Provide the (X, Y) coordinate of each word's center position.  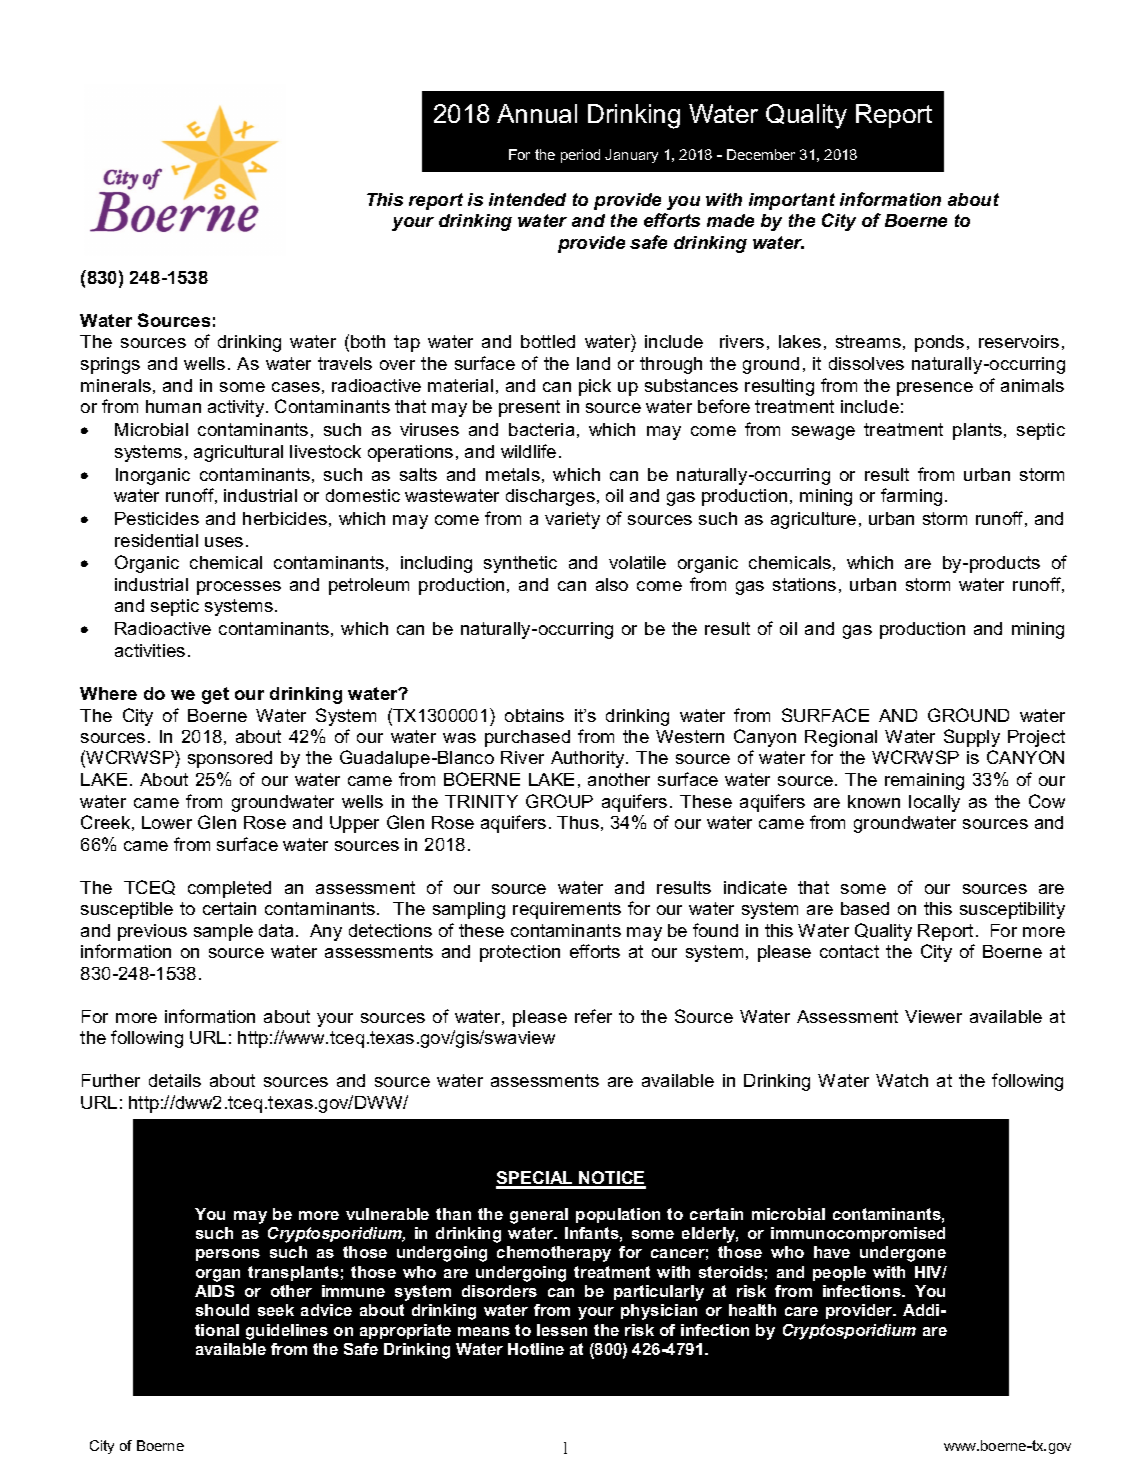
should (222, 1310)
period (580, 156)
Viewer (933, 1016)
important (792, 201)
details (175, 1080)
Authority (589, 759)
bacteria (541, 429)
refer (593, 1016)
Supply (972, 738)
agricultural (238, 453)
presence (935, 389)
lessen (562, 1330)
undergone (903, 1254)
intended (527, 199)
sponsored (230, 759)
